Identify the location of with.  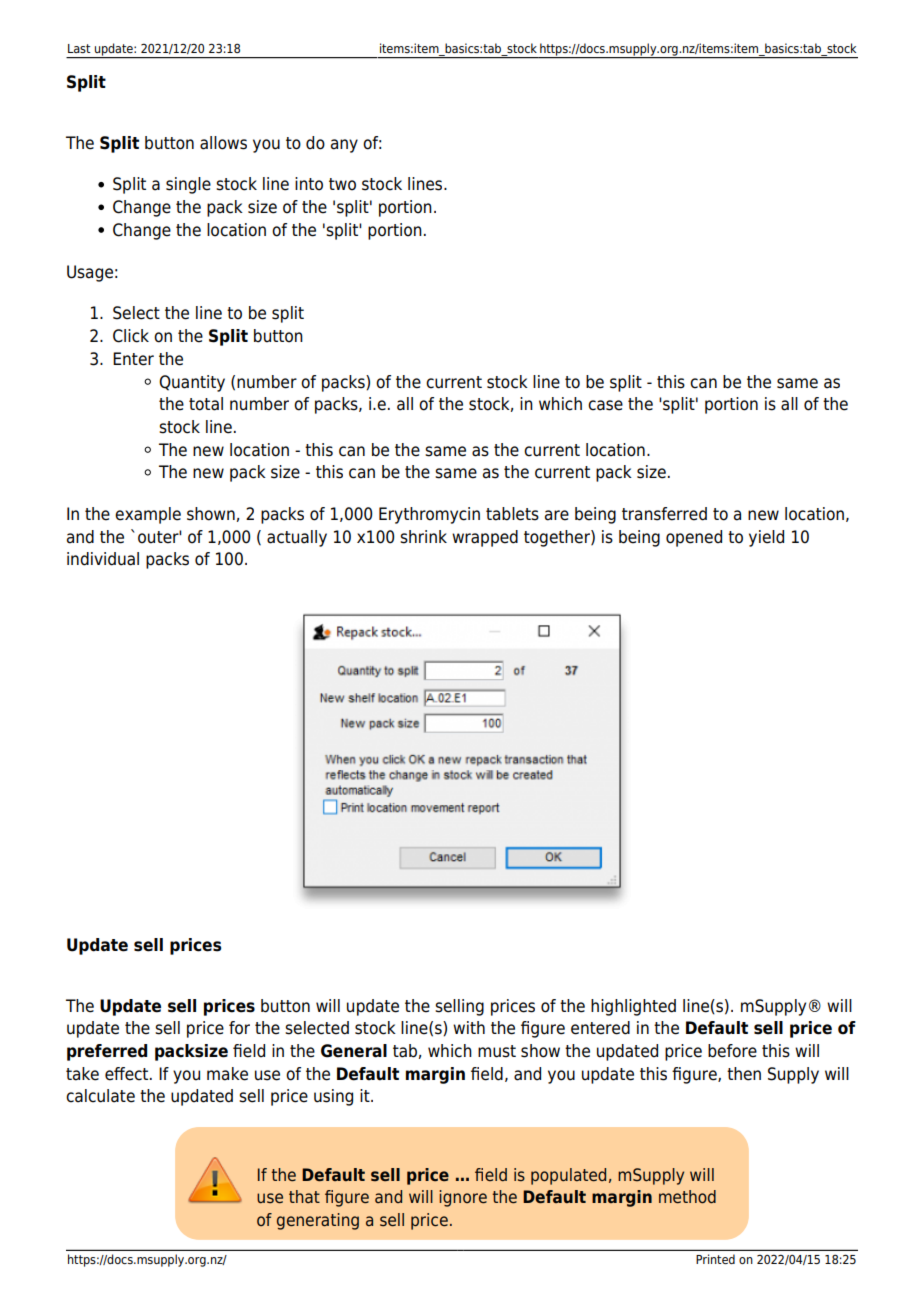
(469, 1027).
